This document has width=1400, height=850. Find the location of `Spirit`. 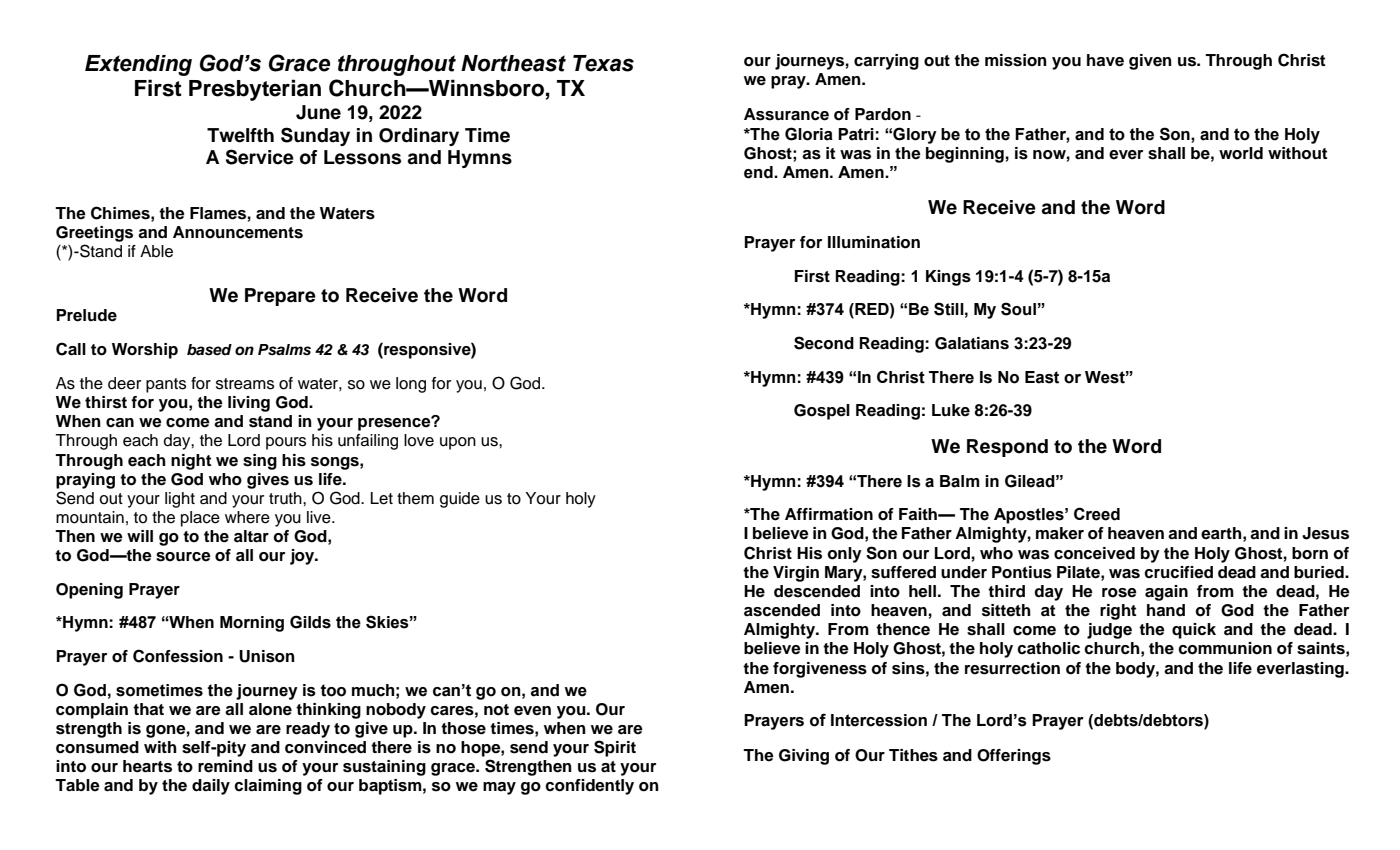

Spirit is located at coordinates (615, 748).
